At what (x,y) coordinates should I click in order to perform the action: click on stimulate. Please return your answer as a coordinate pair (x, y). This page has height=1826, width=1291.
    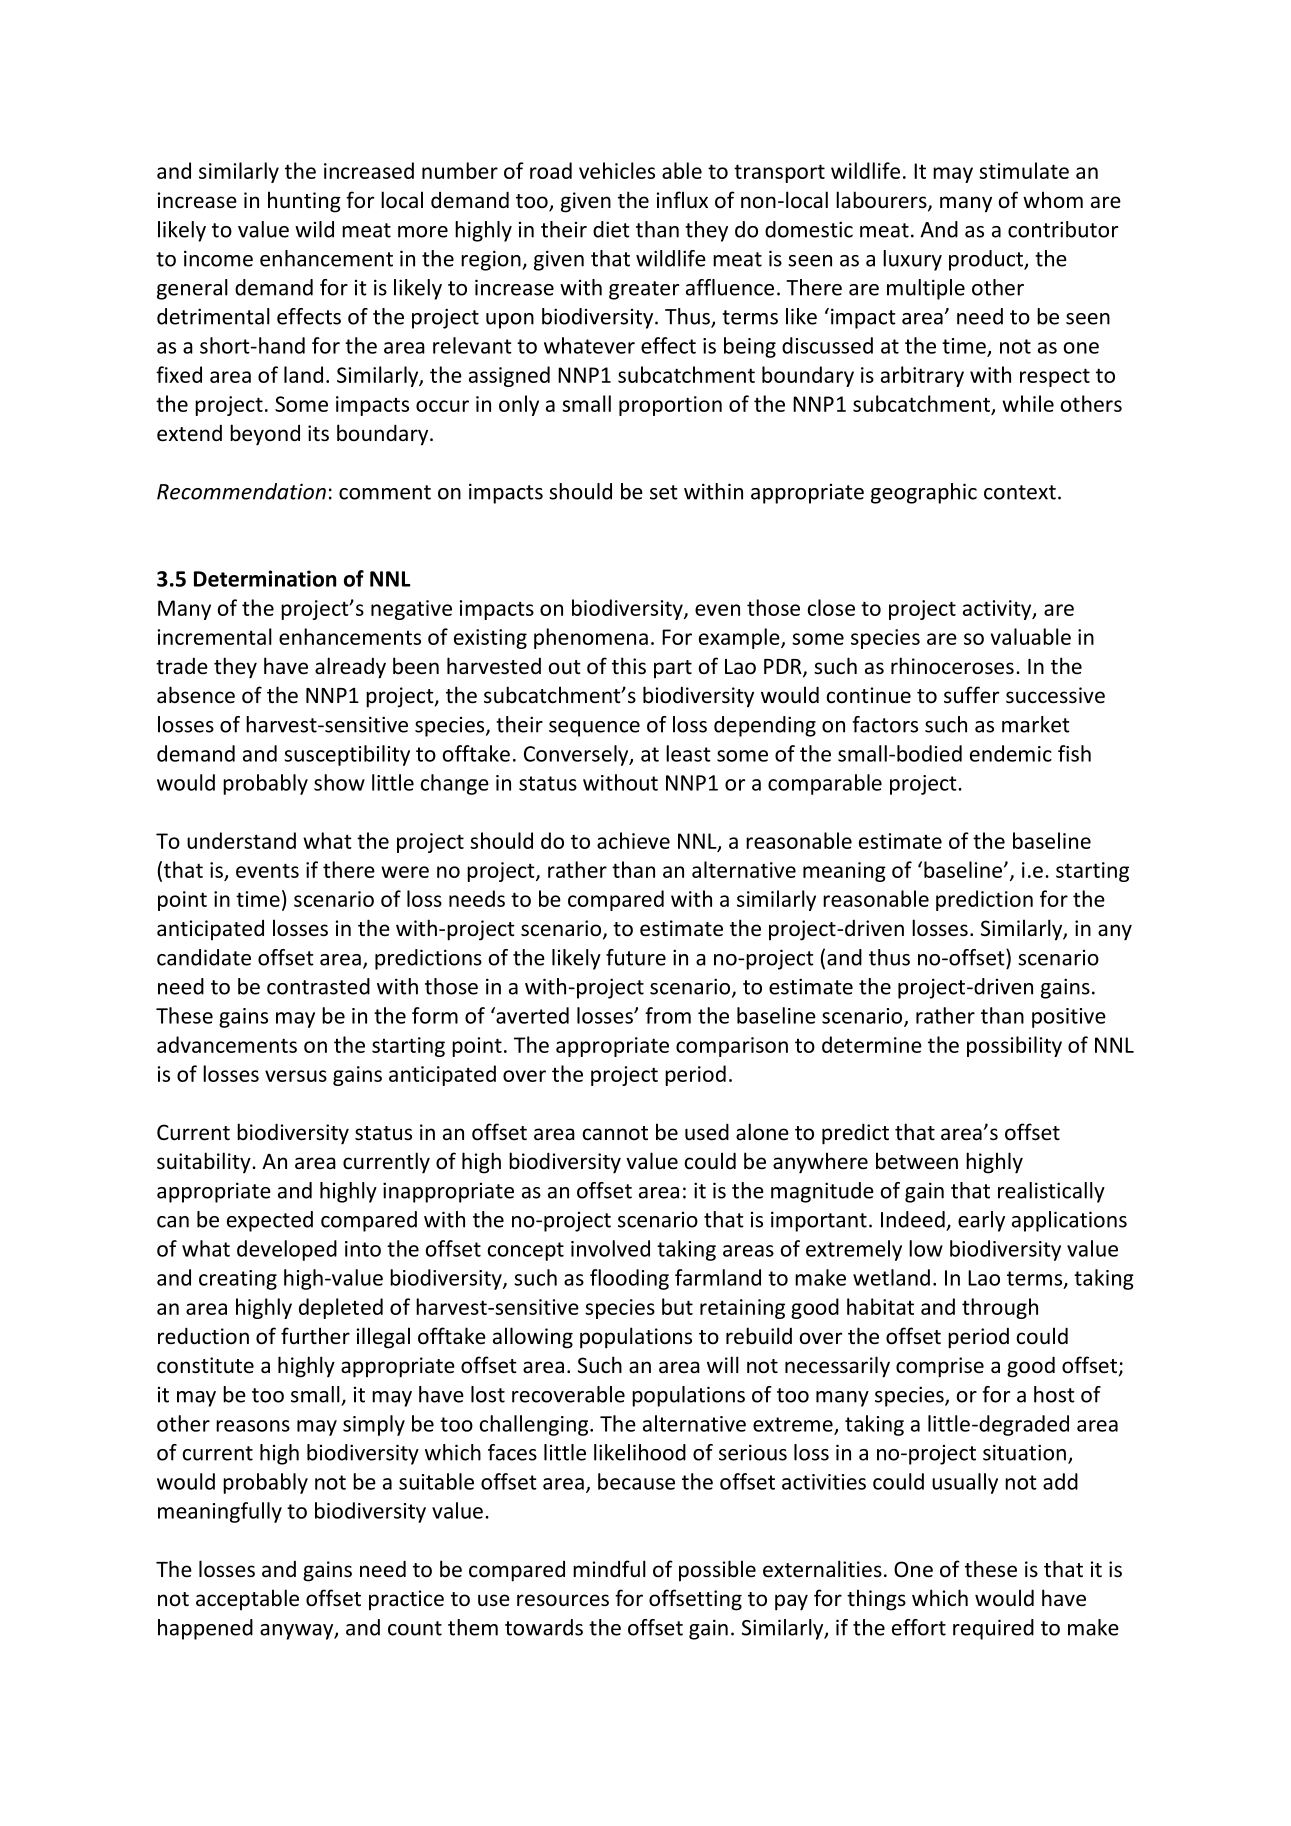
    Looking at the image, I should click on (1024, 170).
